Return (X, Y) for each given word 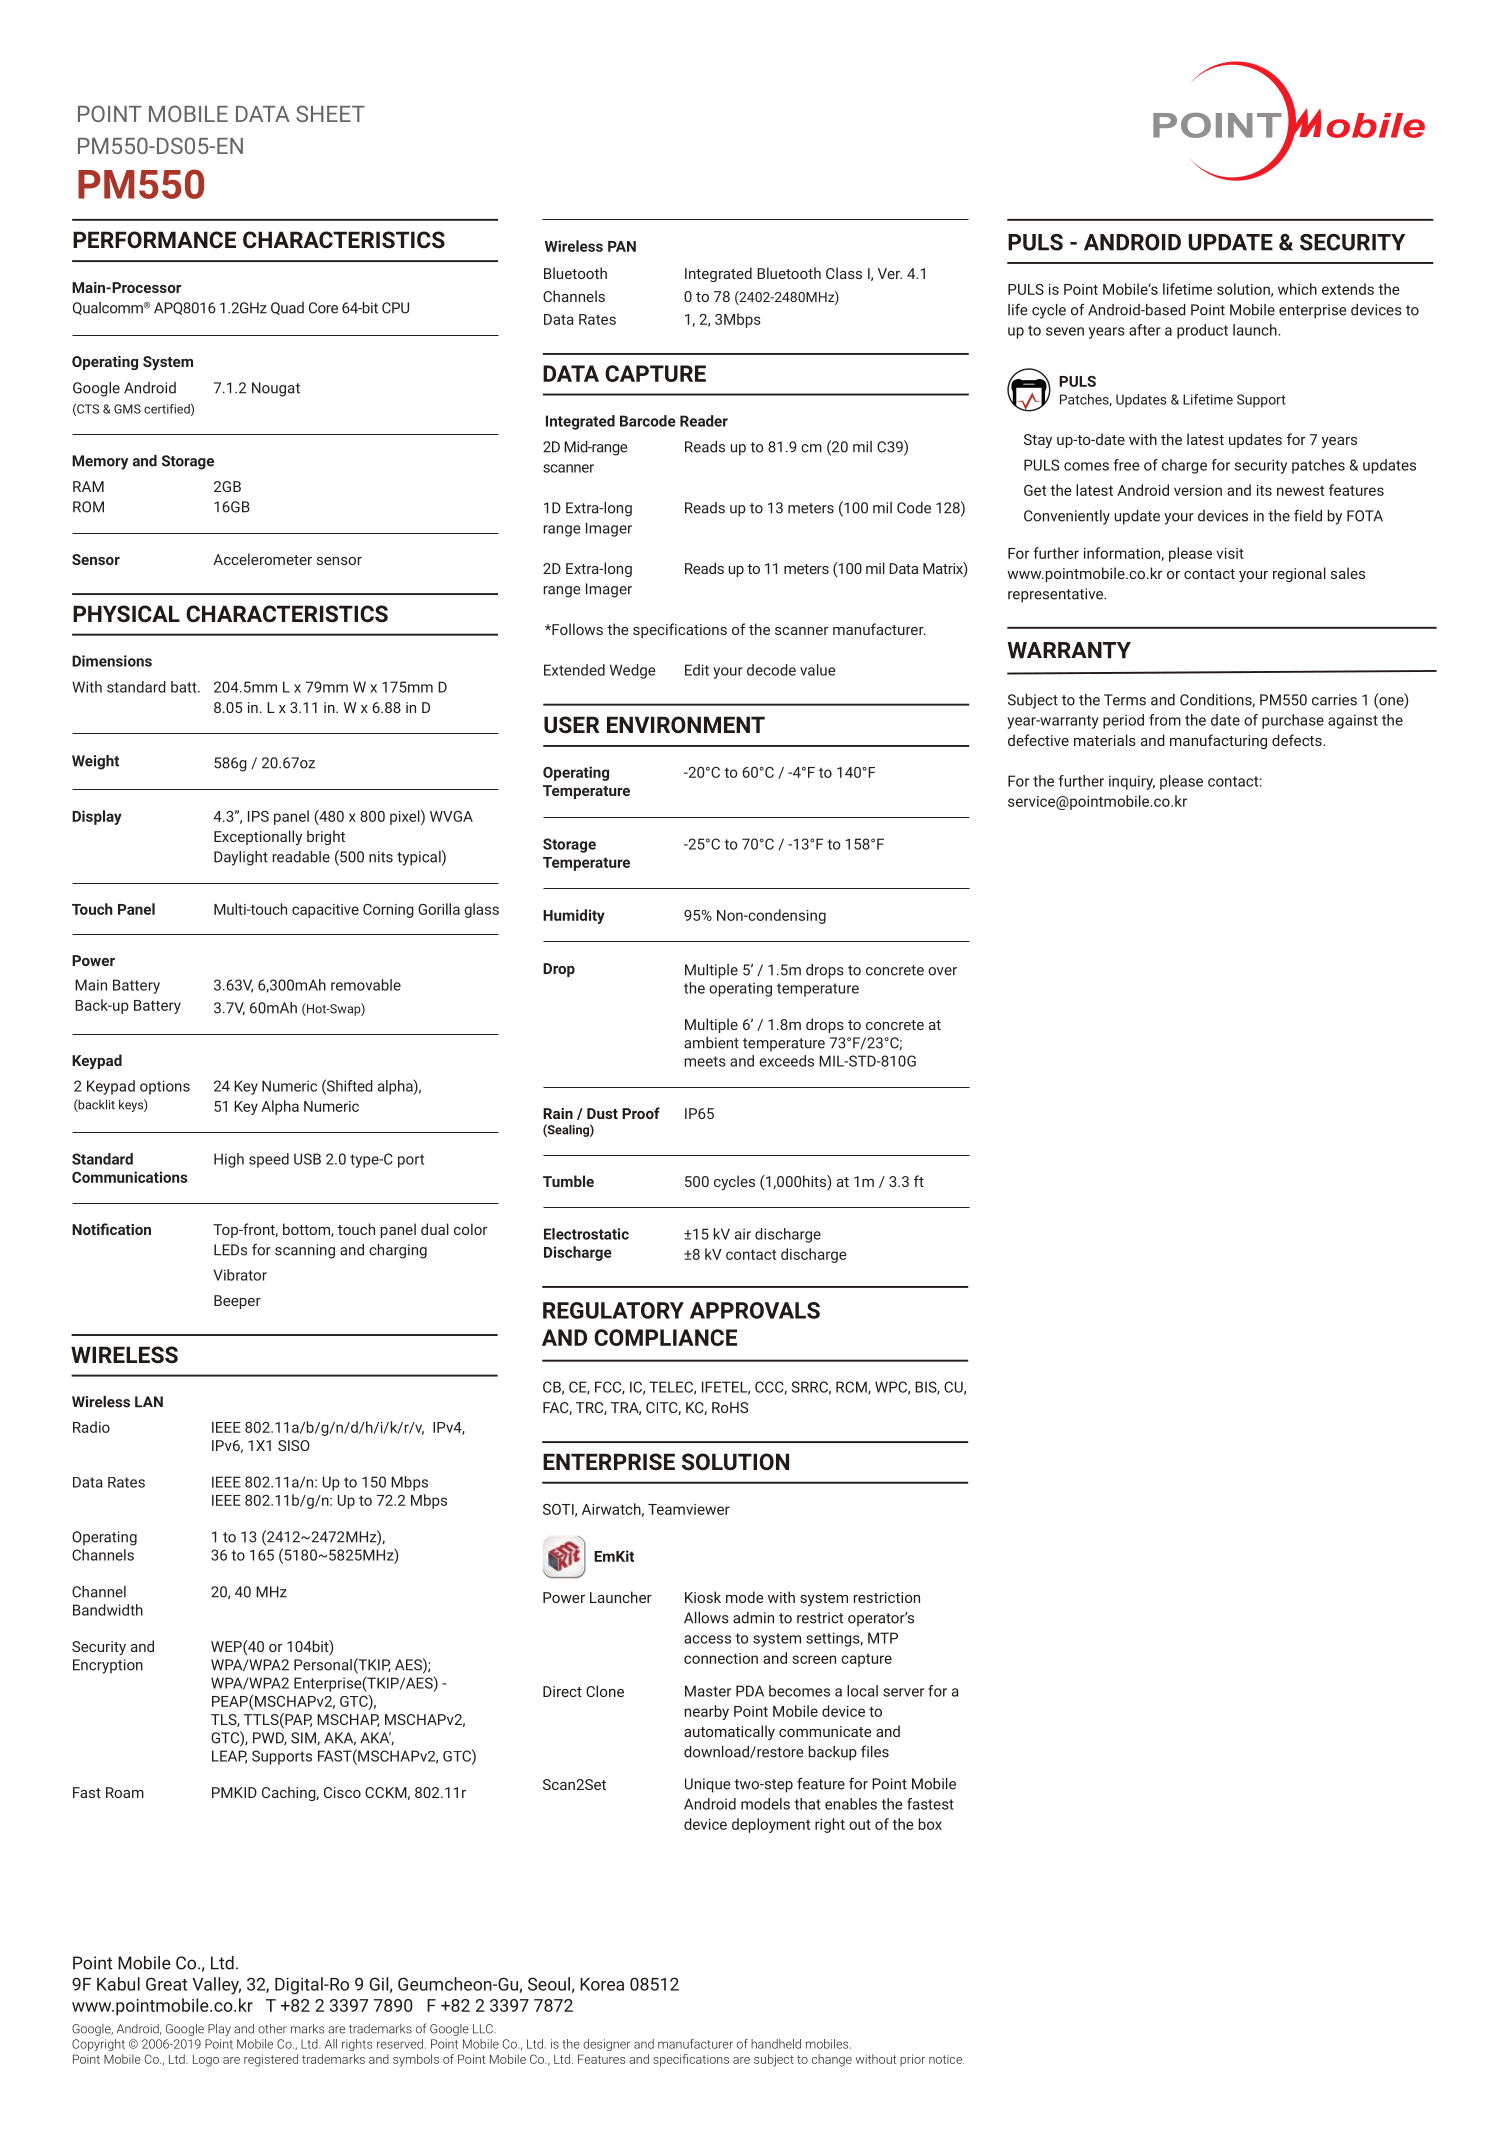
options (165, 1087)
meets (705, 1061)
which (1297, 289)
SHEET (330, 113)
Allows (706, 1618)
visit (1230, 553)
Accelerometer (262, 559)
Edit (697, 670)
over (942, 971)
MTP (883, 1638)
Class (844, 273)
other (272, 2029)
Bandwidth (108, 1610)
